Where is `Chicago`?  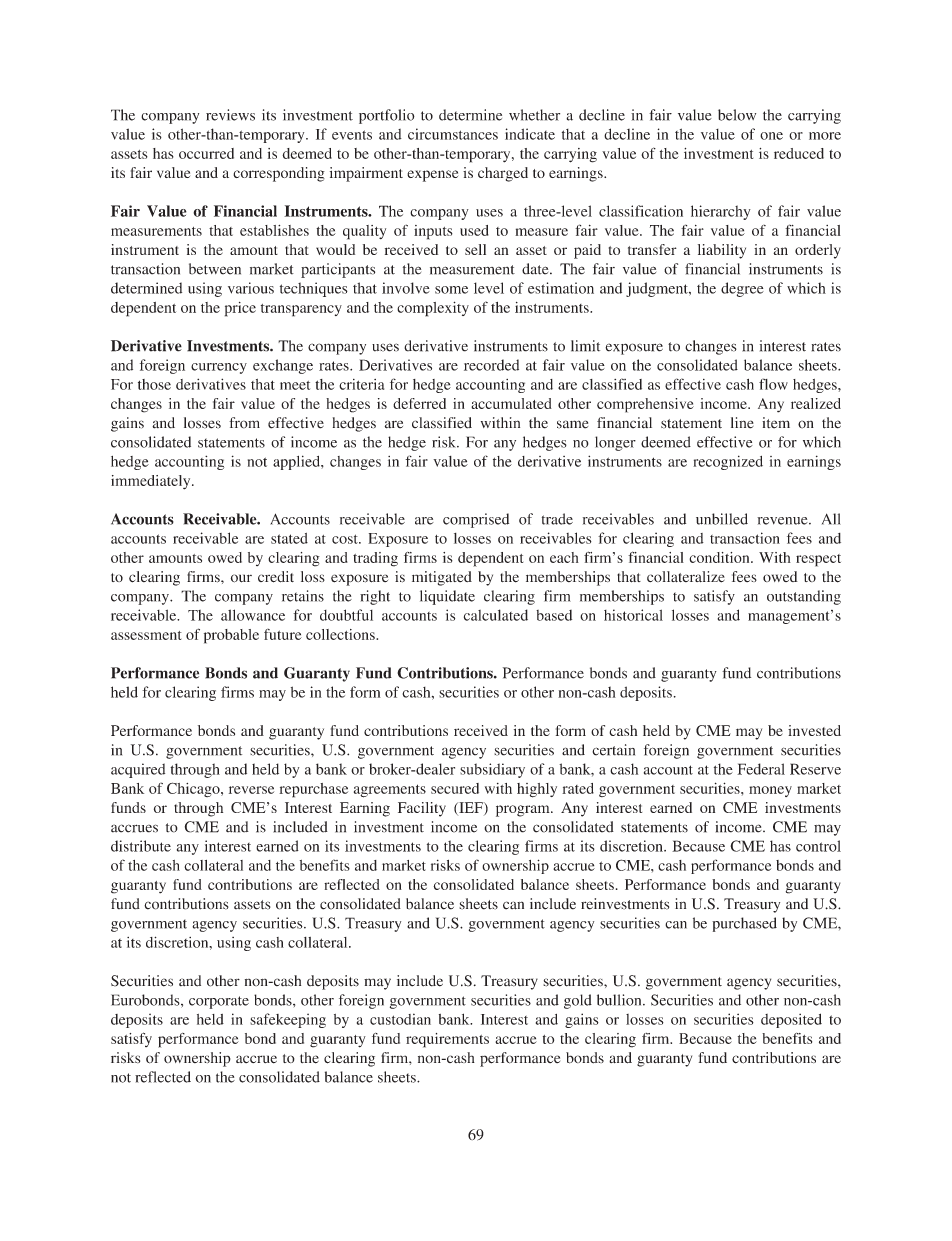 Chicago is located at coordinates (194, 789).
